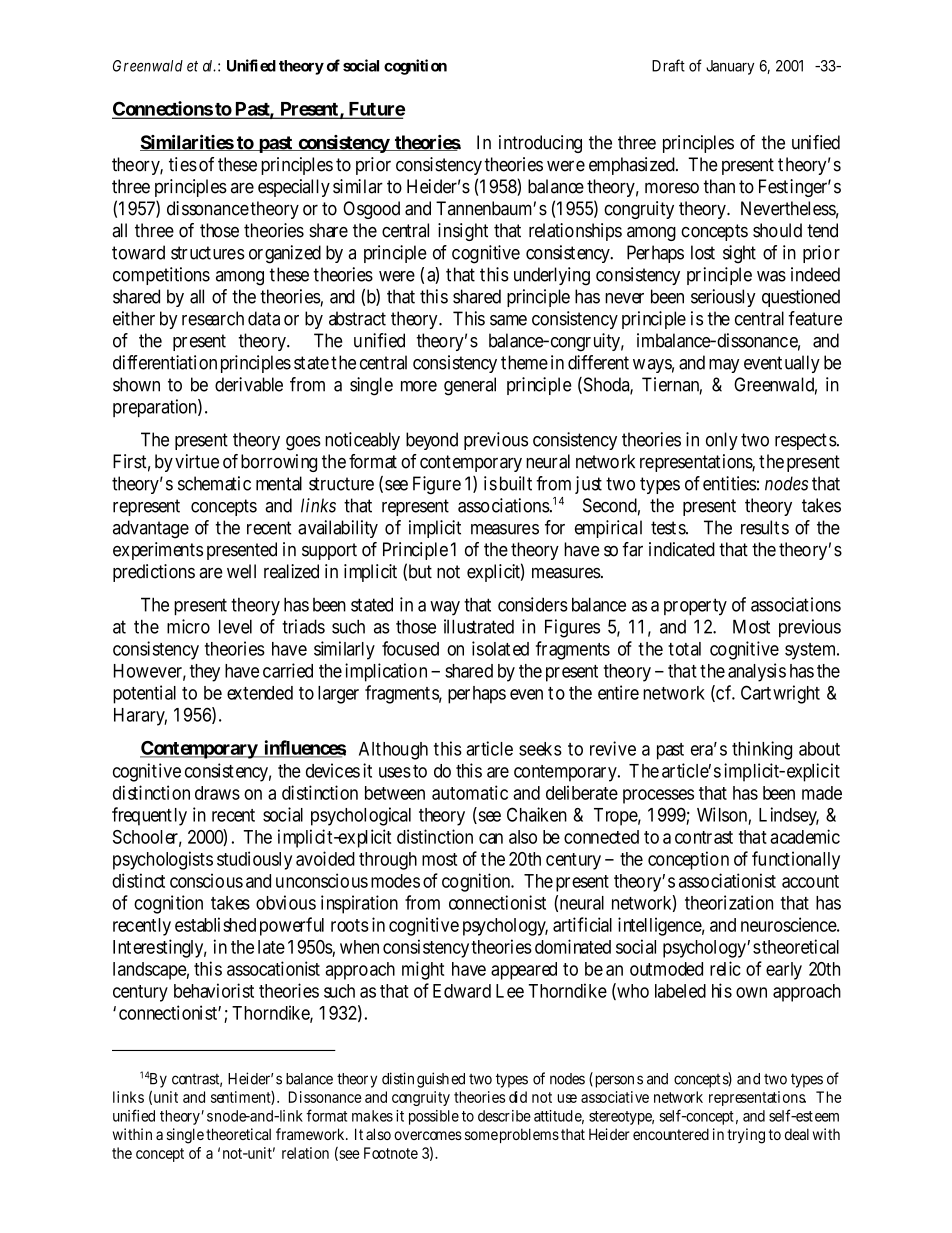  I want to click on introducing, so click(540, 144).
